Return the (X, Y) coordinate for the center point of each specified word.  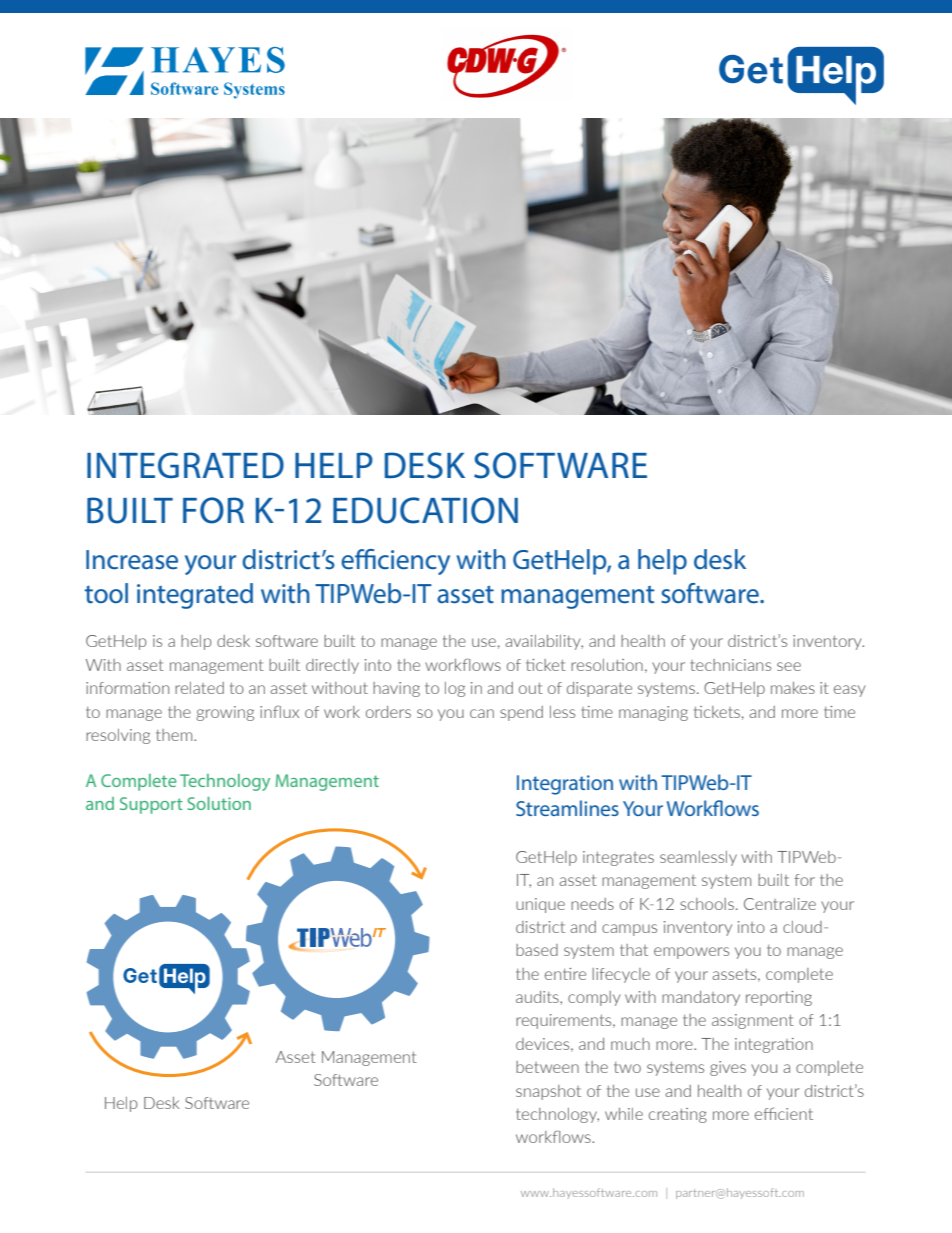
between (547, 1067)
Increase (132, 560)
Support (151, 805)
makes (793, 688)
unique (540, 905)
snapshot (548, 1092)
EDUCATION (425, 510)
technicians (731, 665)
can (482, 713)
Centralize (780, 904)
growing (225, 713)
